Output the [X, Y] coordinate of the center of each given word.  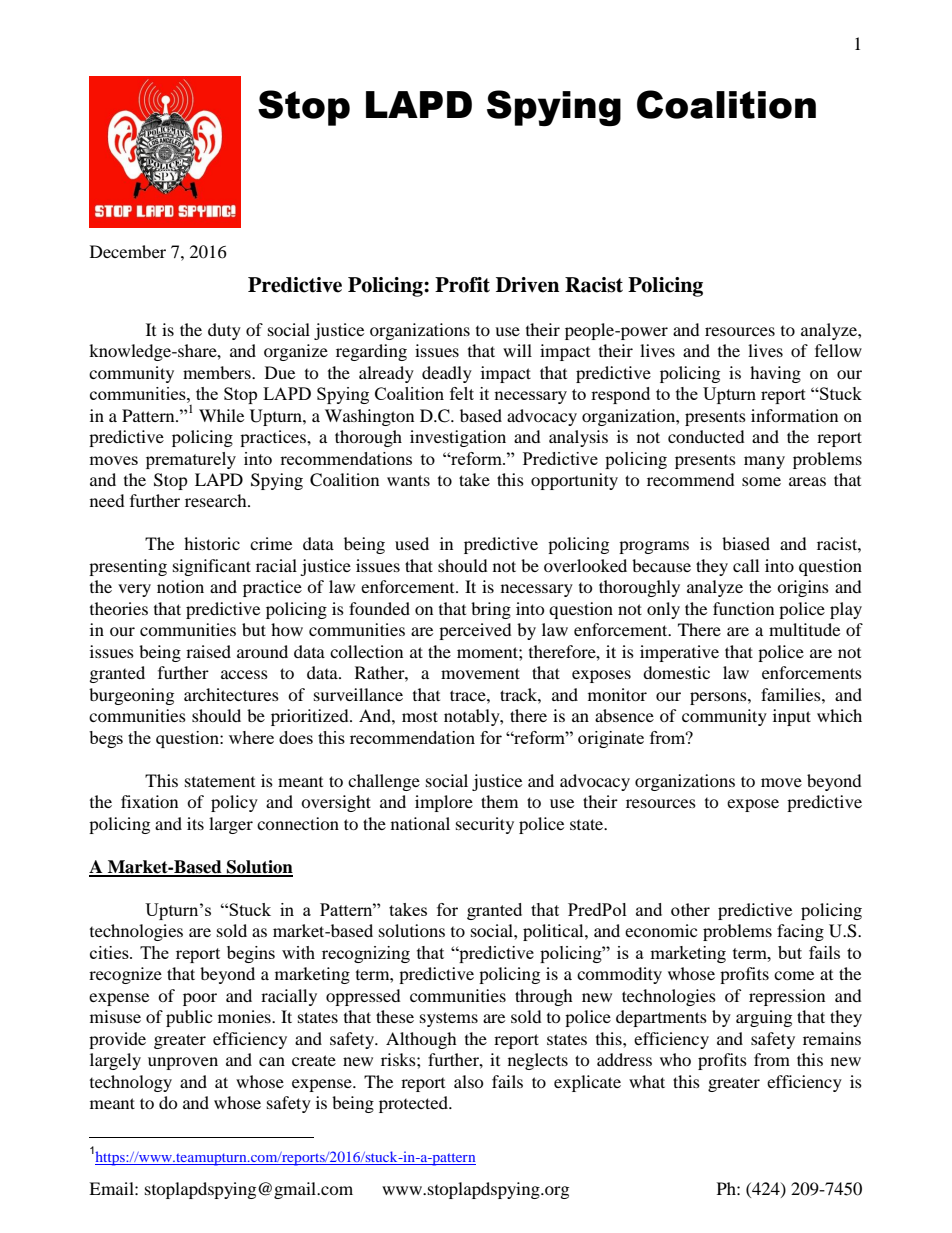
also [469, 1081]
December [128, 251]
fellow [838, 350]
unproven [183, 1063]
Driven [527, 285]
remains [832, 1038]
